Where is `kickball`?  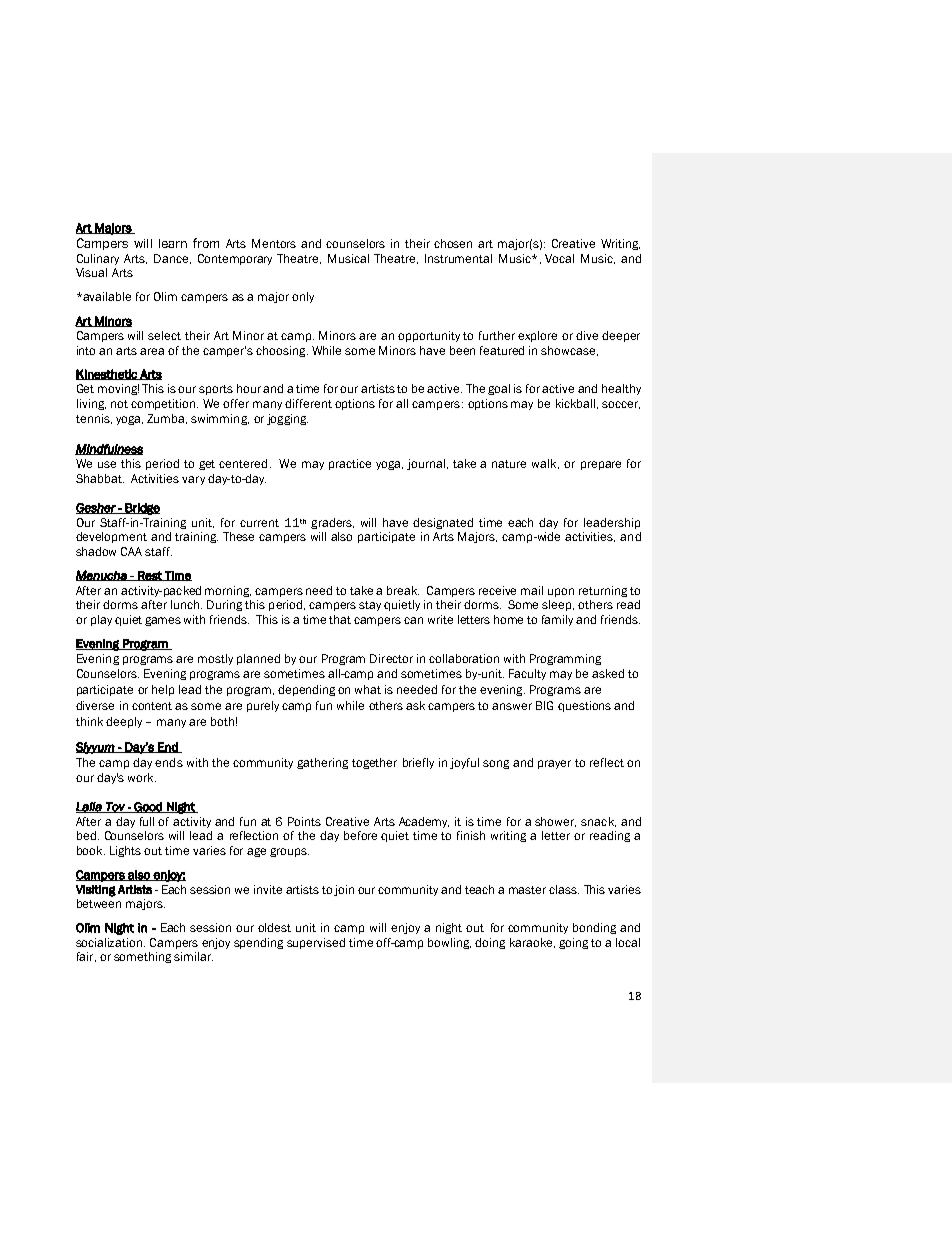 kickball is located at coordinates (575, 403).
